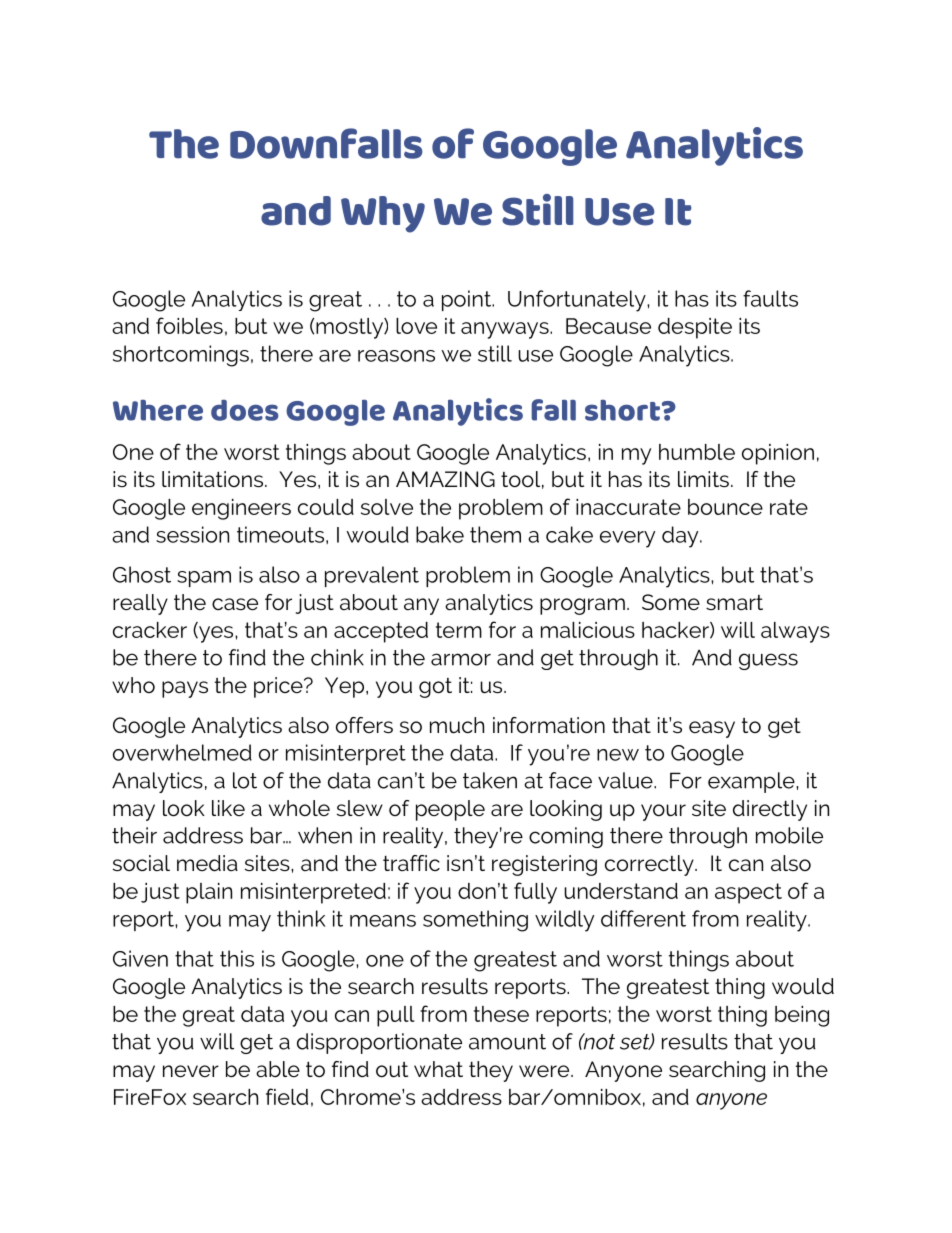  Describe the element at coordinates (438, 1069) in the screenshot. I see `what` at that location.
